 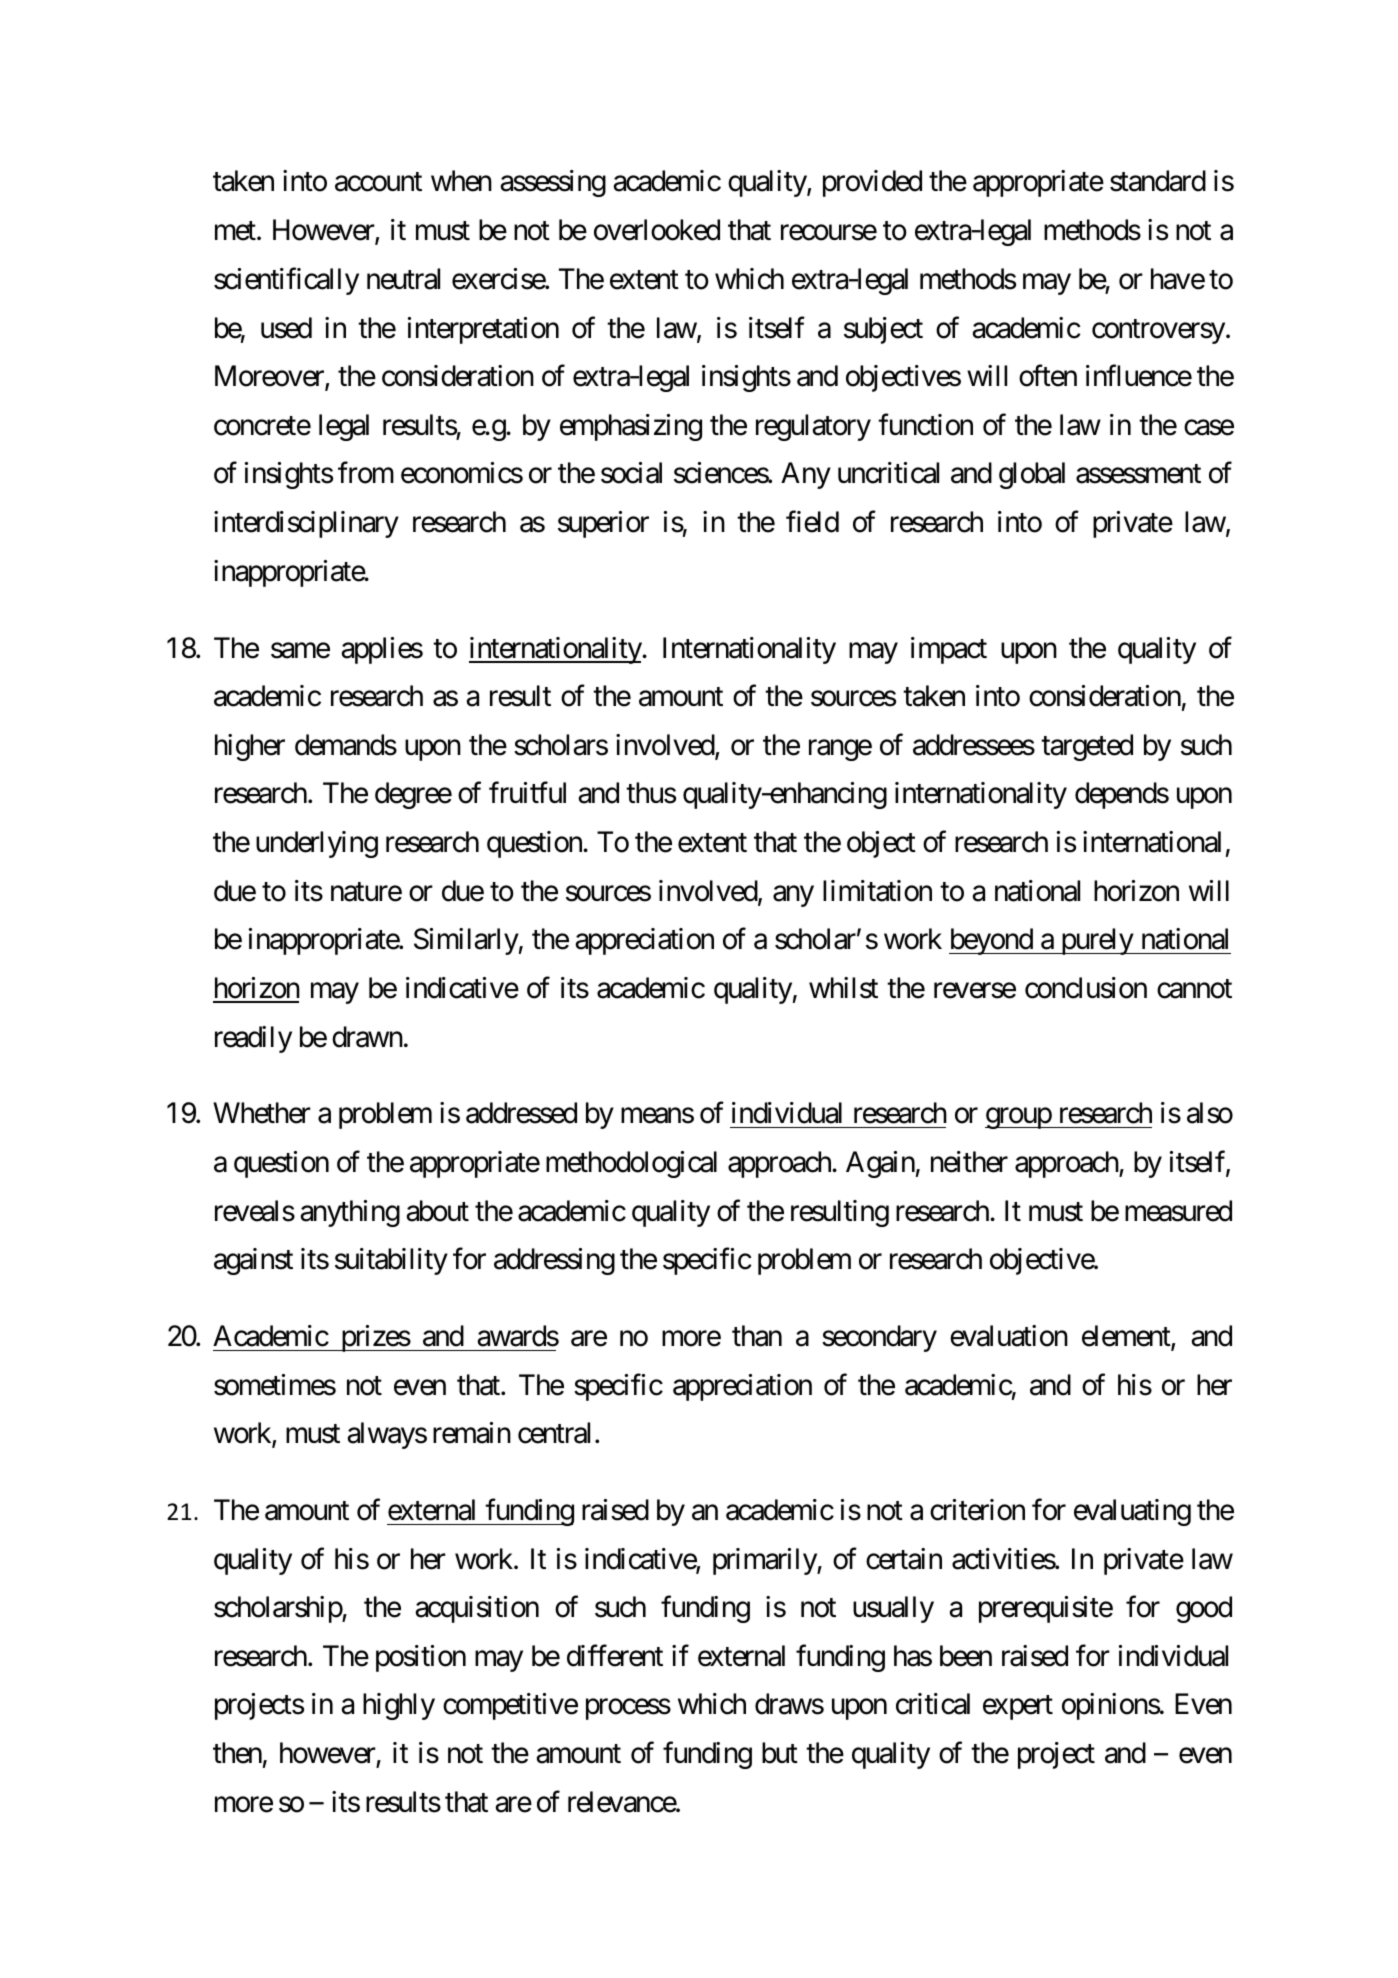 I want to click on account, so click(x=378, y=182).
